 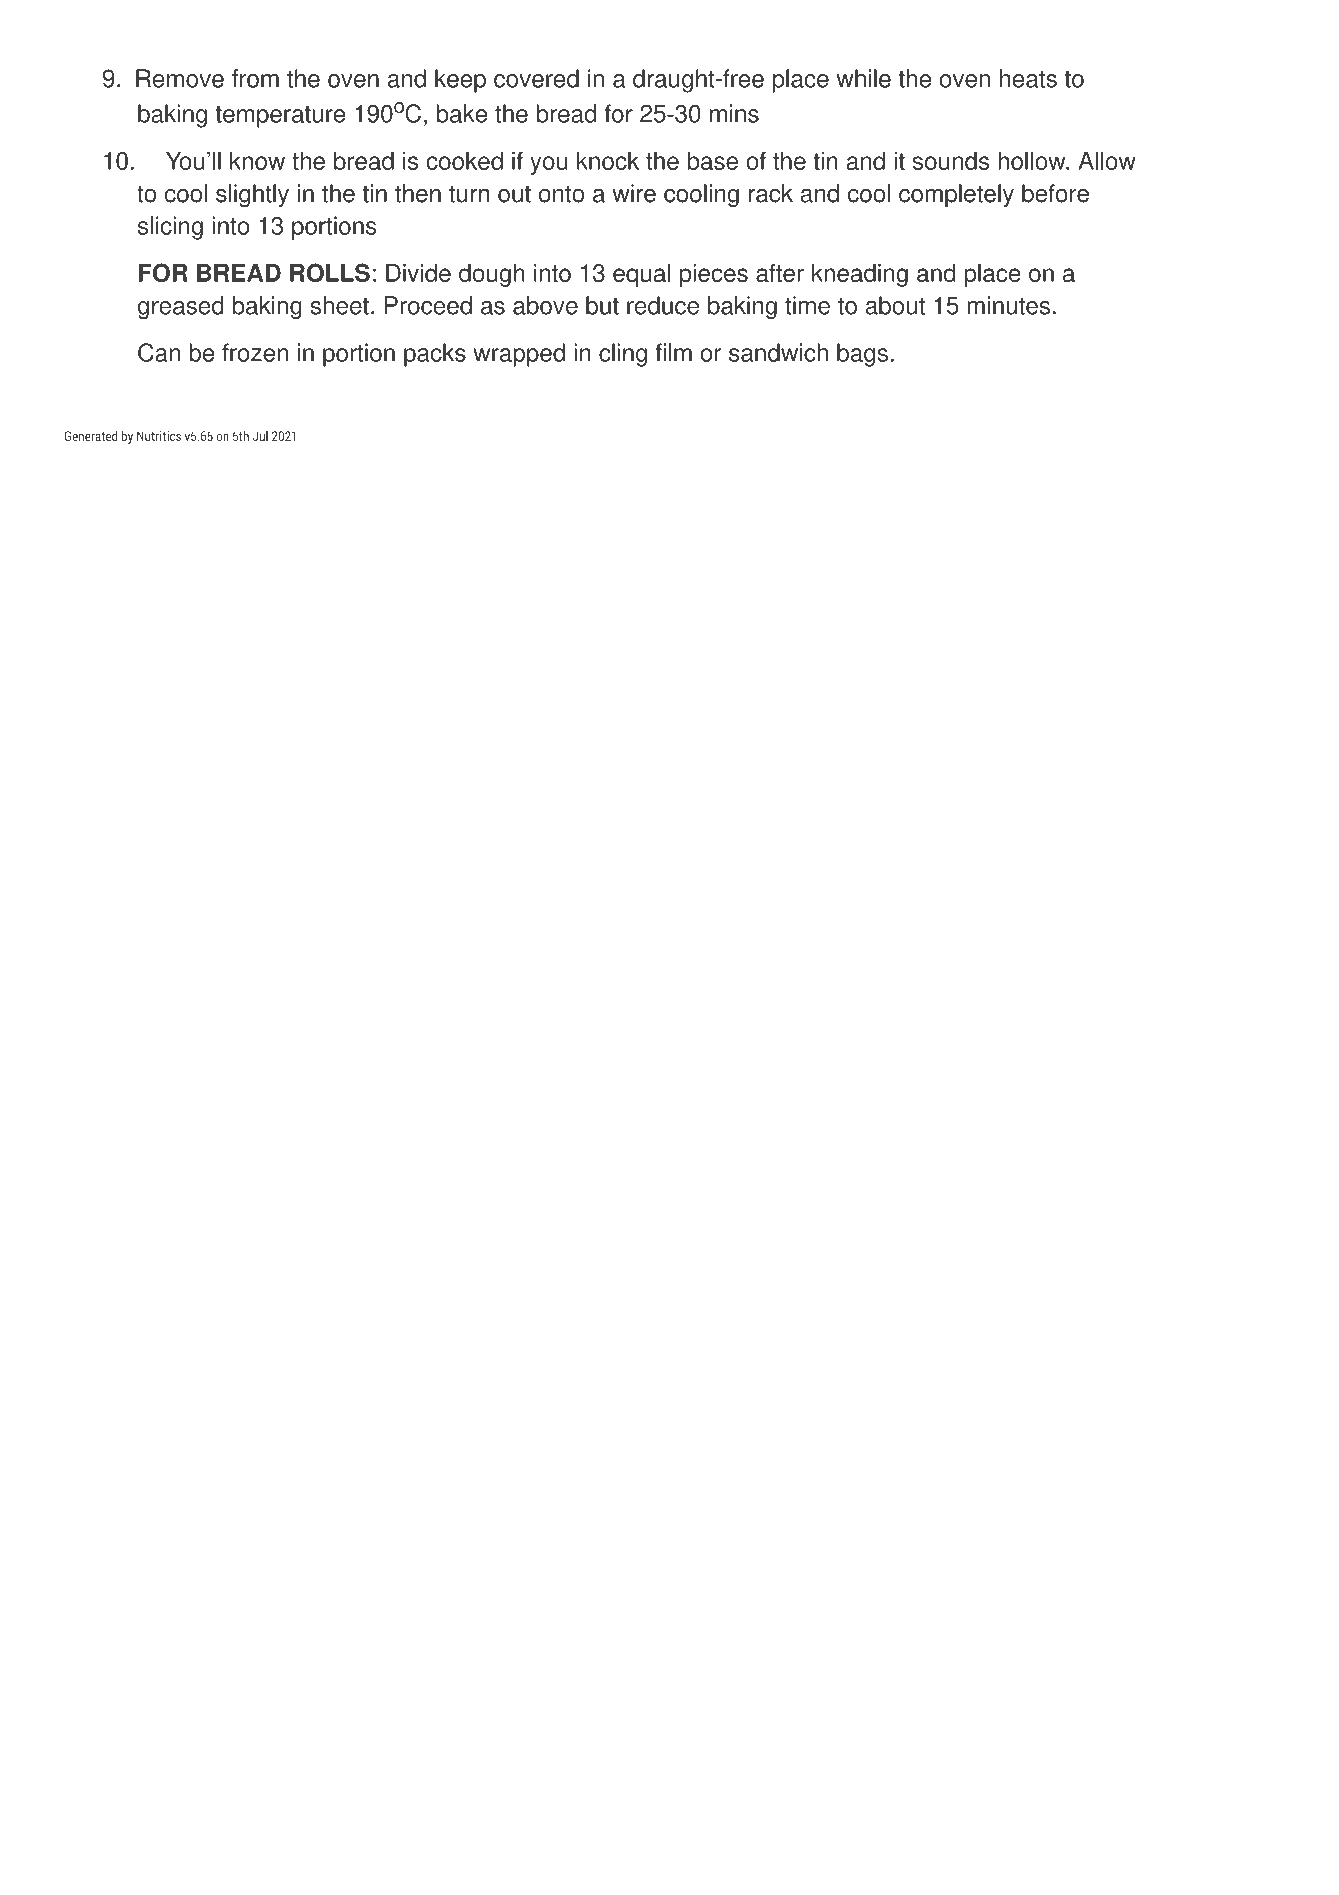 I want to click on completely, so click(x=956, y=196).
